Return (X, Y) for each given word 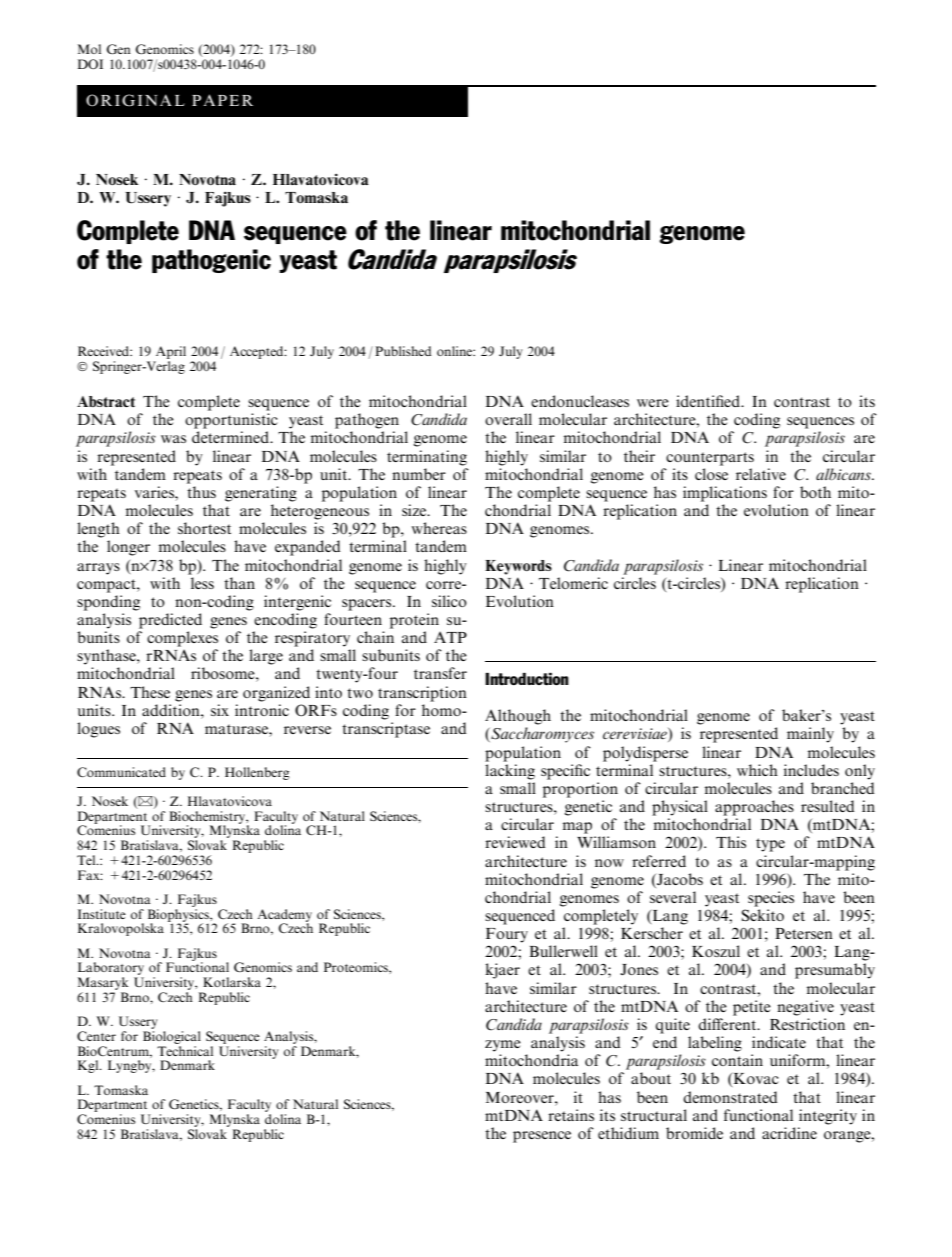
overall (508, 419)
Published (403, 351)
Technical (185, 1051)
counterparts (710, 459)
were (653, 403)
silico (449, 601)
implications (725, 494)
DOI (90, 64)
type (770, 845)
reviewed (515, 842)
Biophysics (179, 915)
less (202, 583)
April (171, 352)
